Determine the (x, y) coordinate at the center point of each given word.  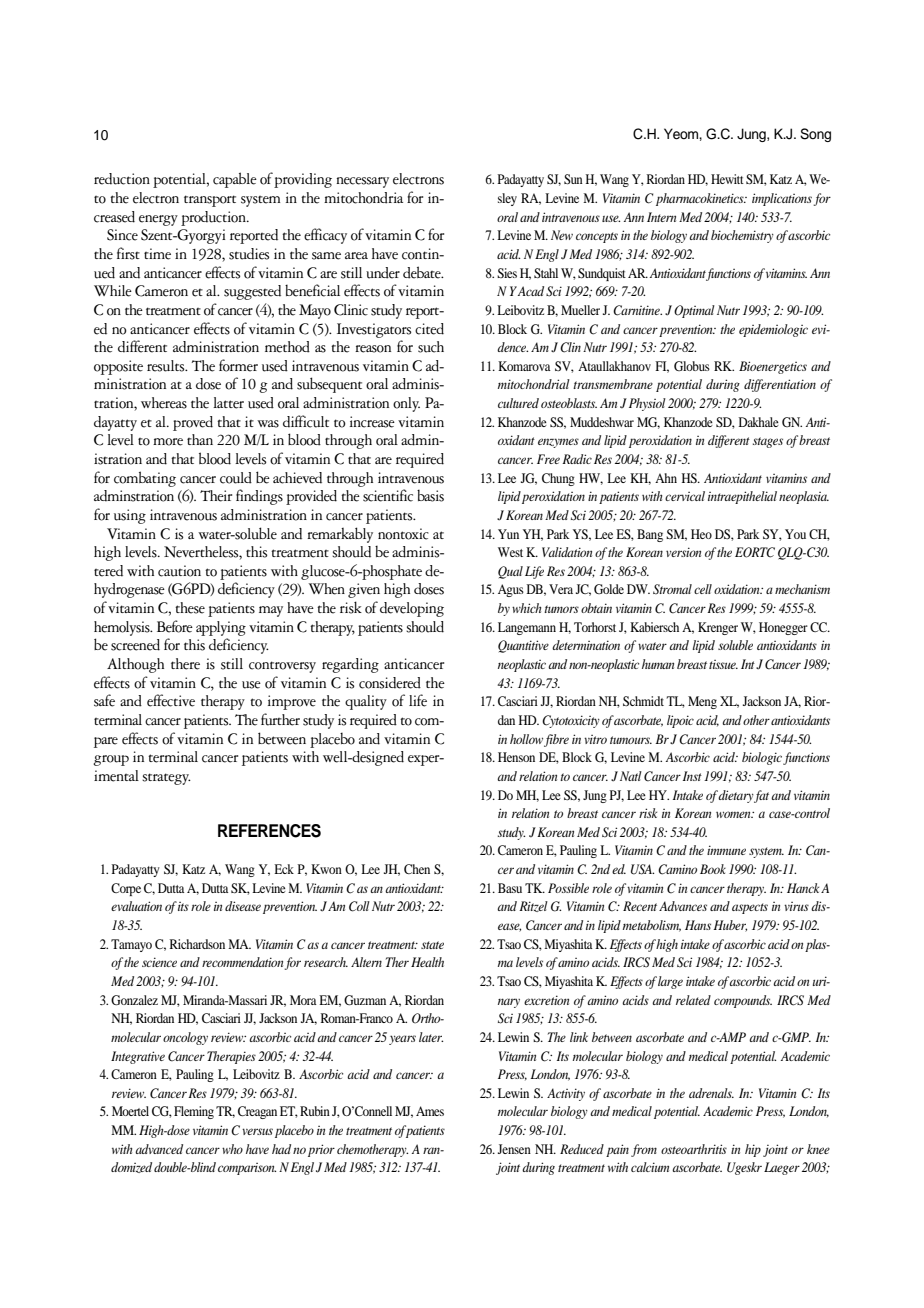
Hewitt (727, 179)
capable (235, 180)
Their (216, 496)
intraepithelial (742, 497)
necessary (362, 182)
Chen (417, 869)
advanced (159, 1149)
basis (430, 495)
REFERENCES (269, 831)
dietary (736, 796)
